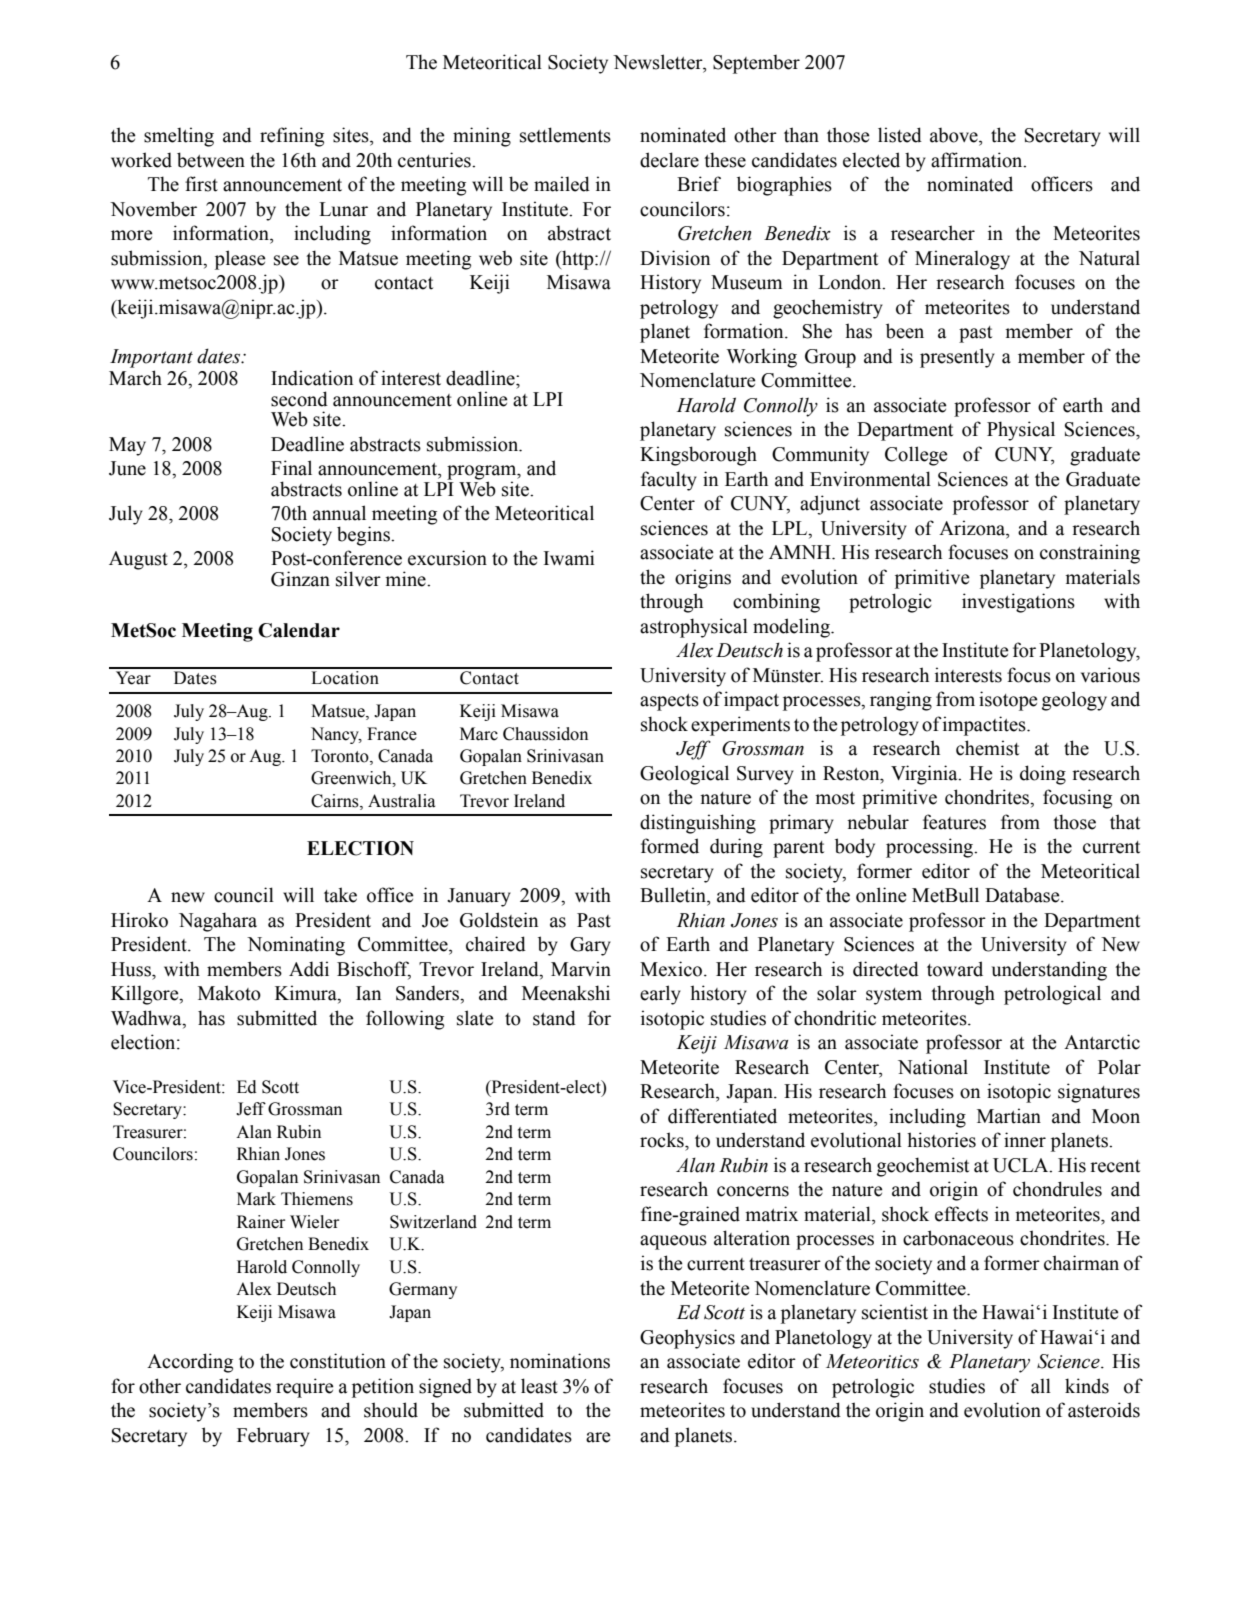 The width and height of the screenshot is (1250, 1618). I want to click on second, so click(299, 399).
